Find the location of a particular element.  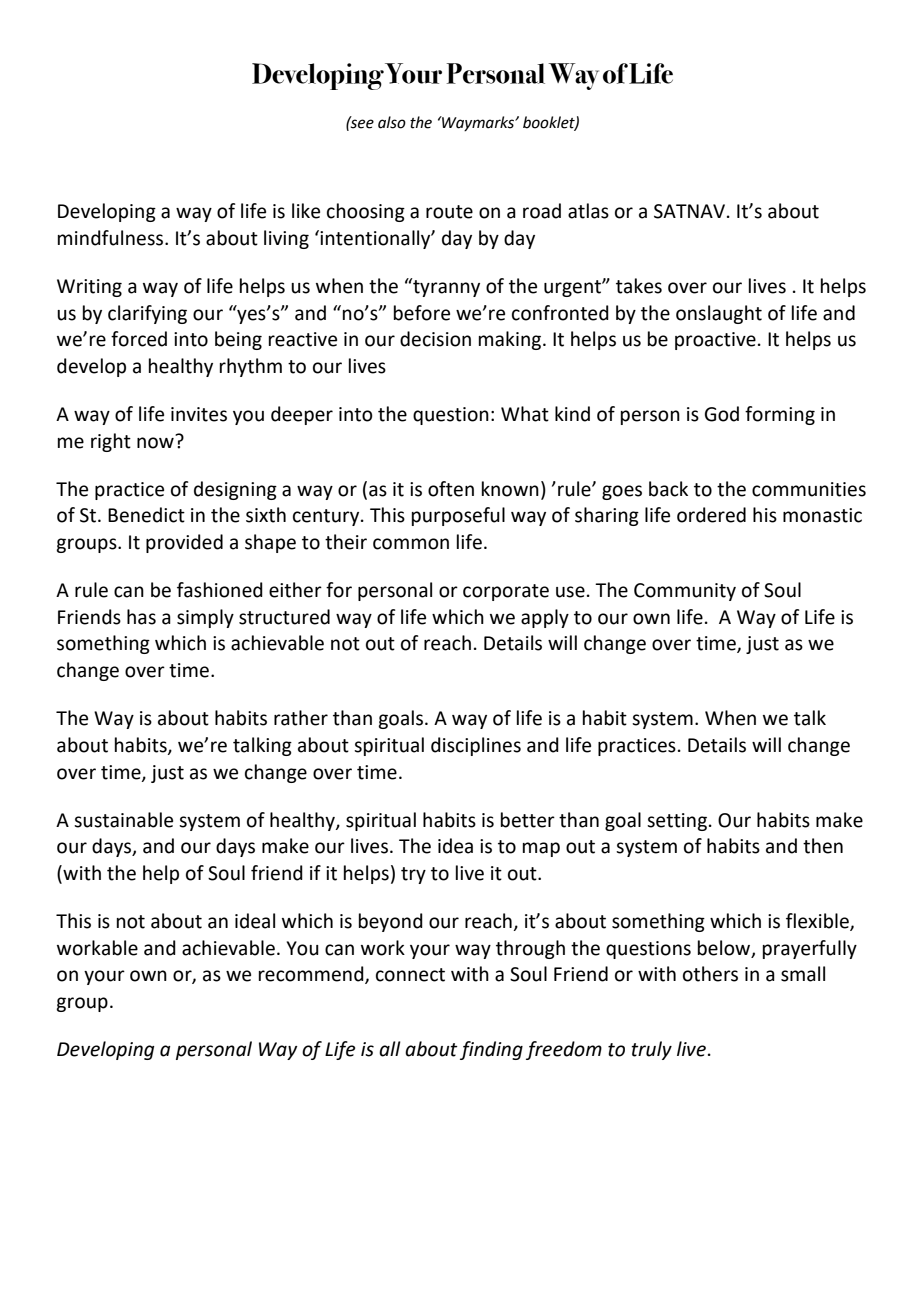

forced is located at coordinates (139, 339).
